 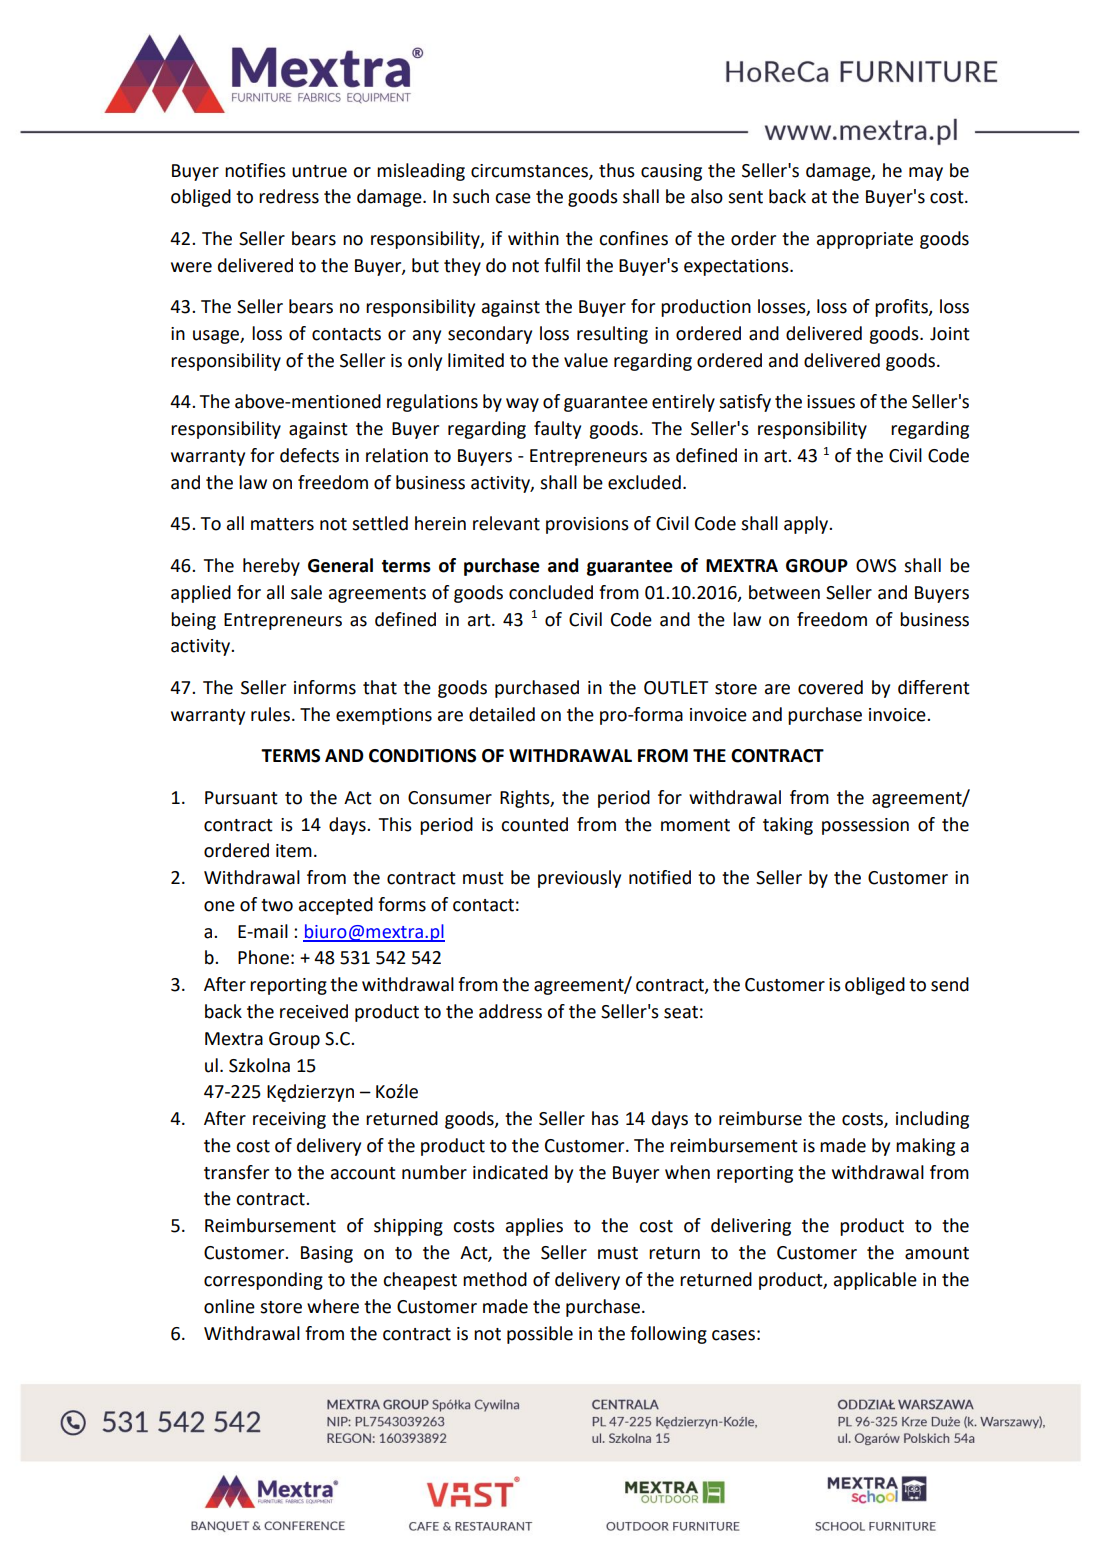 What do you see at coordinates (876, 566) in the image?
I see `OWS` at bounding box center [876, 566].
